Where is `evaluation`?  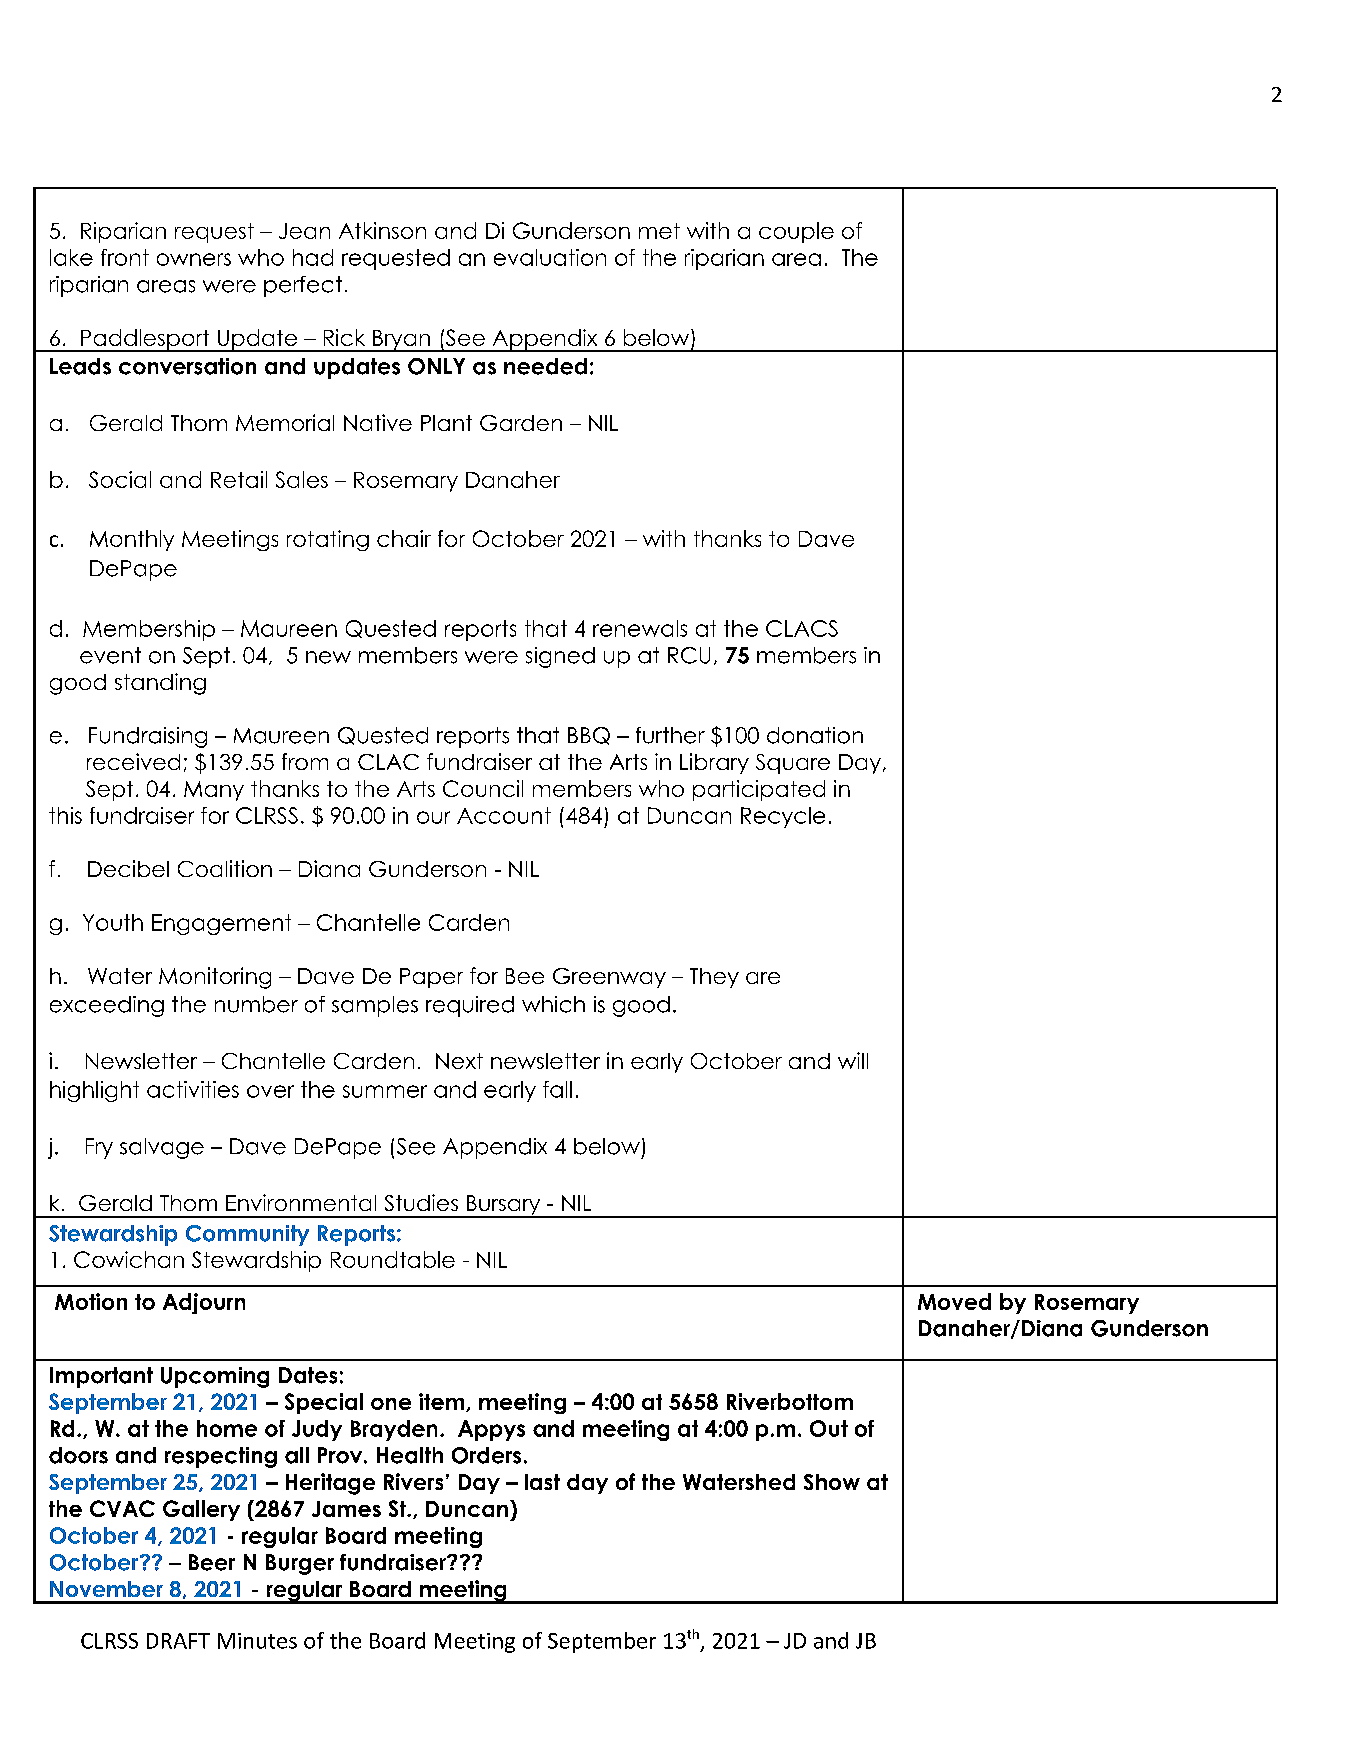
evaluation is located at coordinates (550, 257).
